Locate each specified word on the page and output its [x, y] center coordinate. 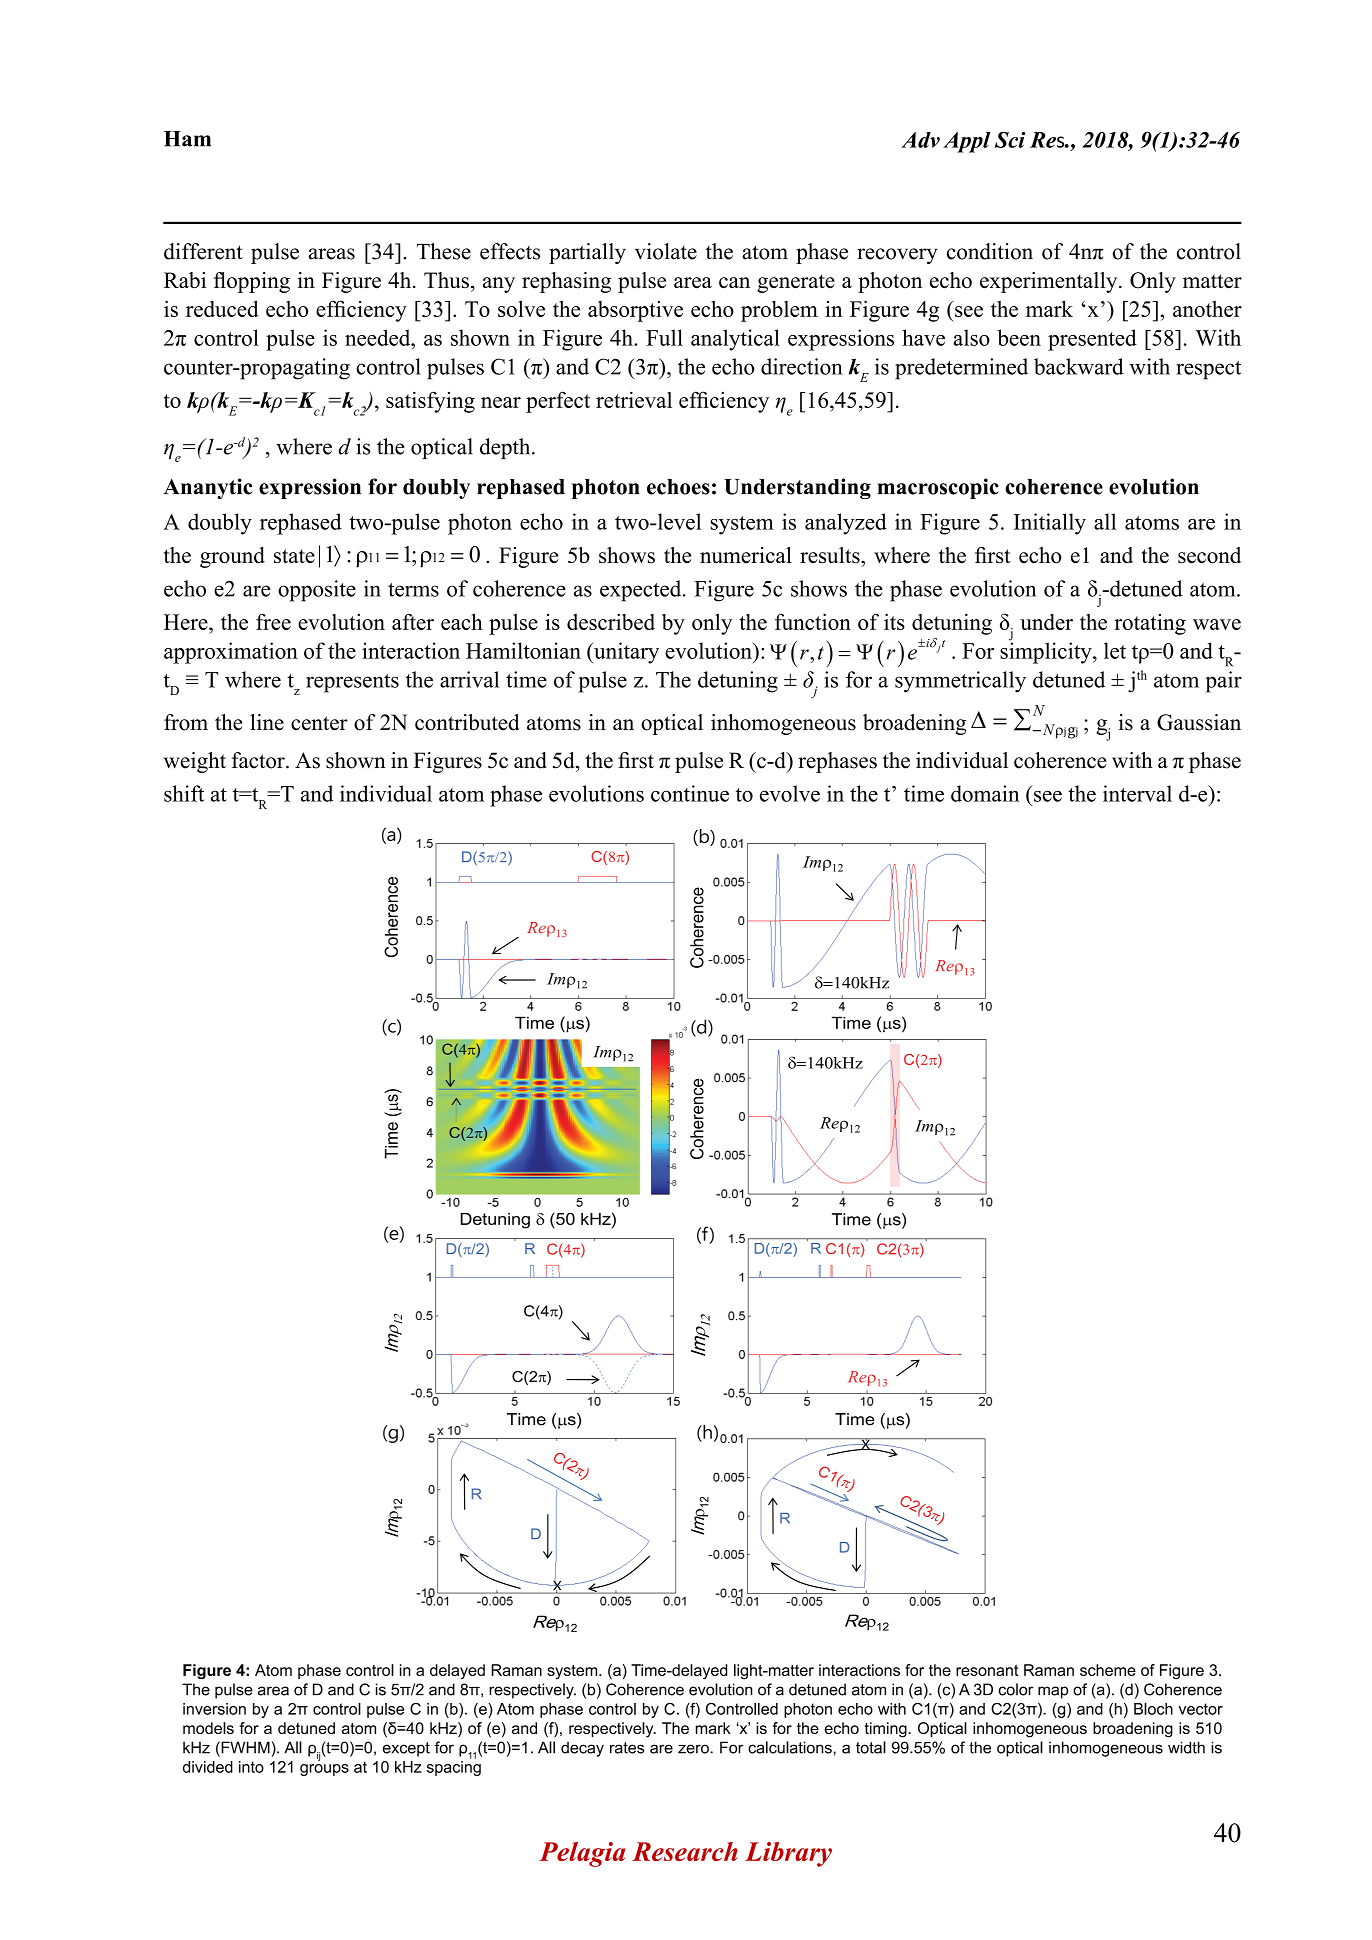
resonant [987, 1670]
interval [1137, 793]
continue [690, 793]
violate [666, 251]
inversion [214, 1709]
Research [685, 1851]
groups [324, 1770]
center [319, 723]
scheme [1108, 1670]
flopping [252, 282]
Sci [1010, 140]
